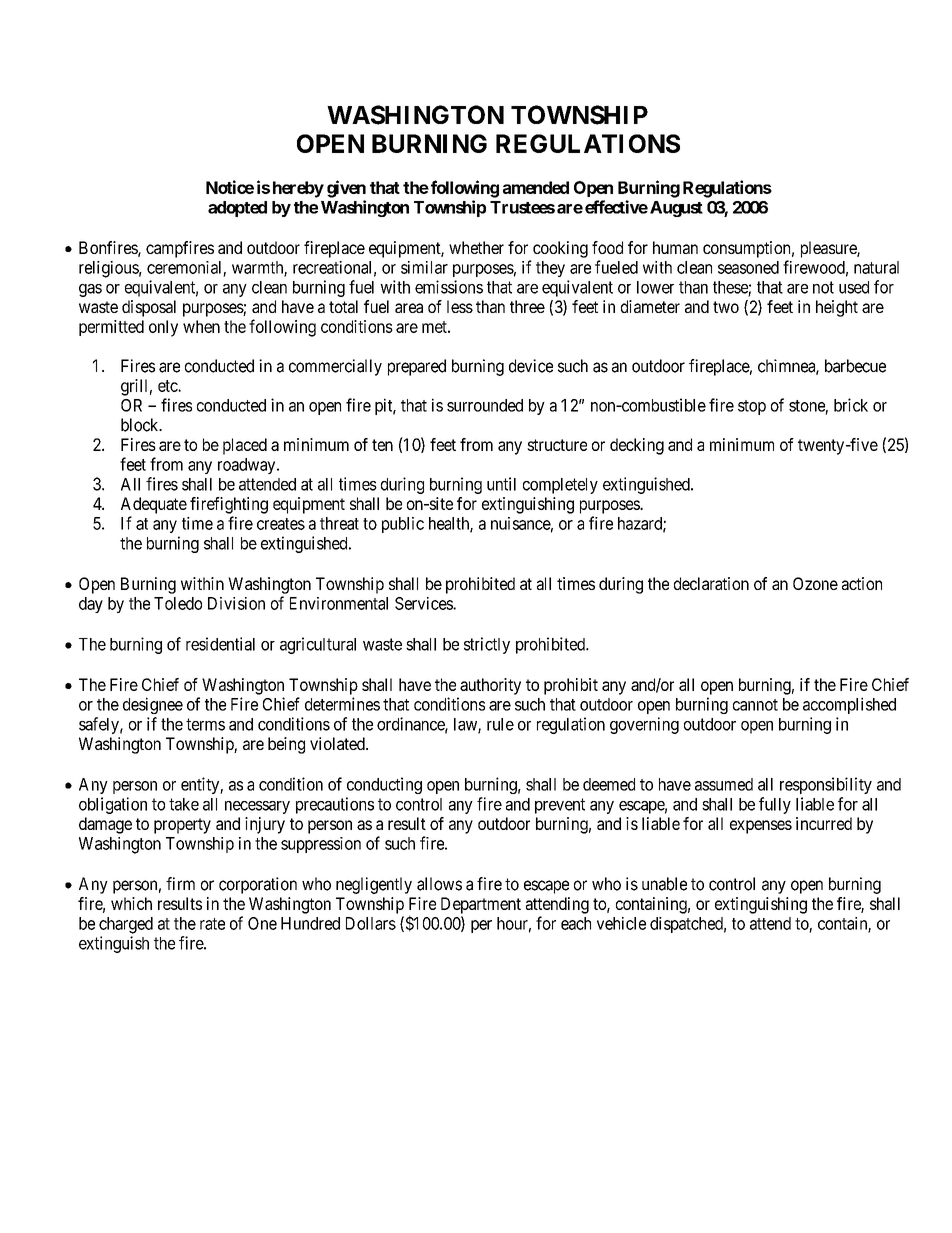 The image size is (952, 1233). I want to click on Ozone, so click(815, 583).
